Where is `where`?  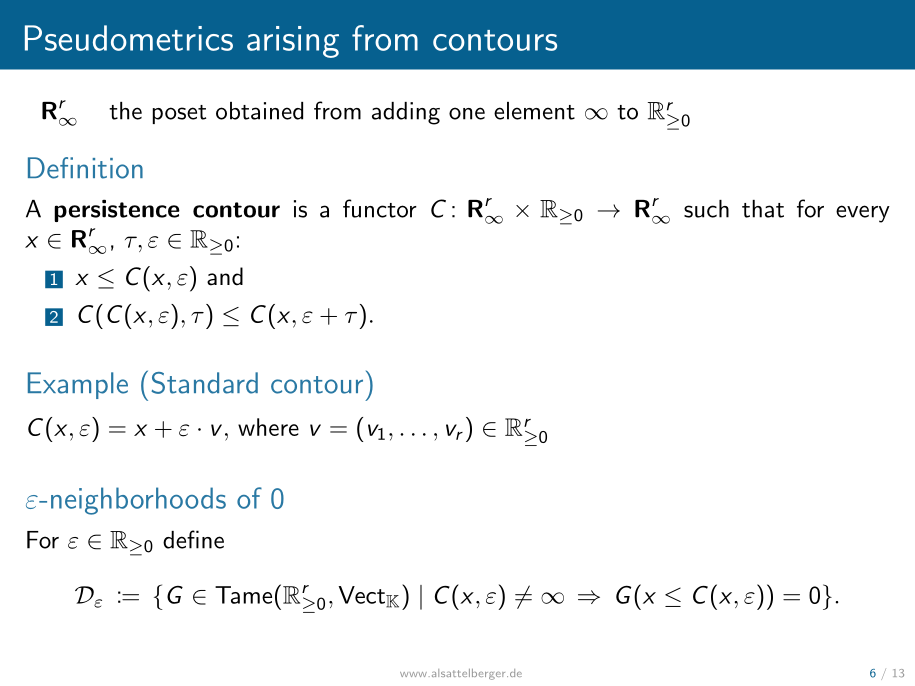 where is located at coordinates (268, 427).
